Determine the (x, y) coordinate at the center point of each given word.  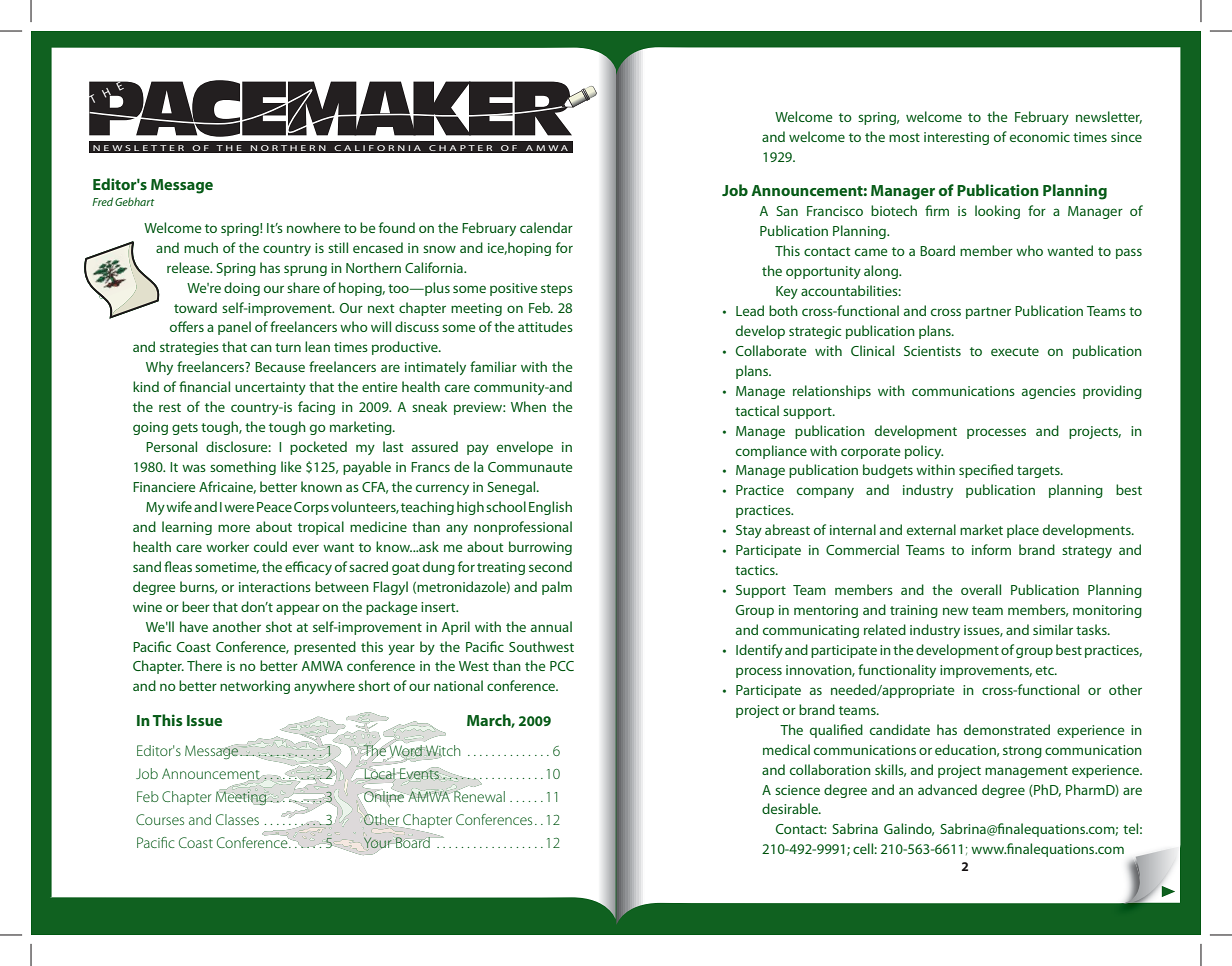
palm (557, 588)
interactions (275, 587)
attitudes (545, 326)
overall (981, 589)
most (904, 137)
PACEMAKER (331, 108)
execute (1015, 351)
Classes (237, 819)
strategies (189, 348)
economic (1040, 137)
